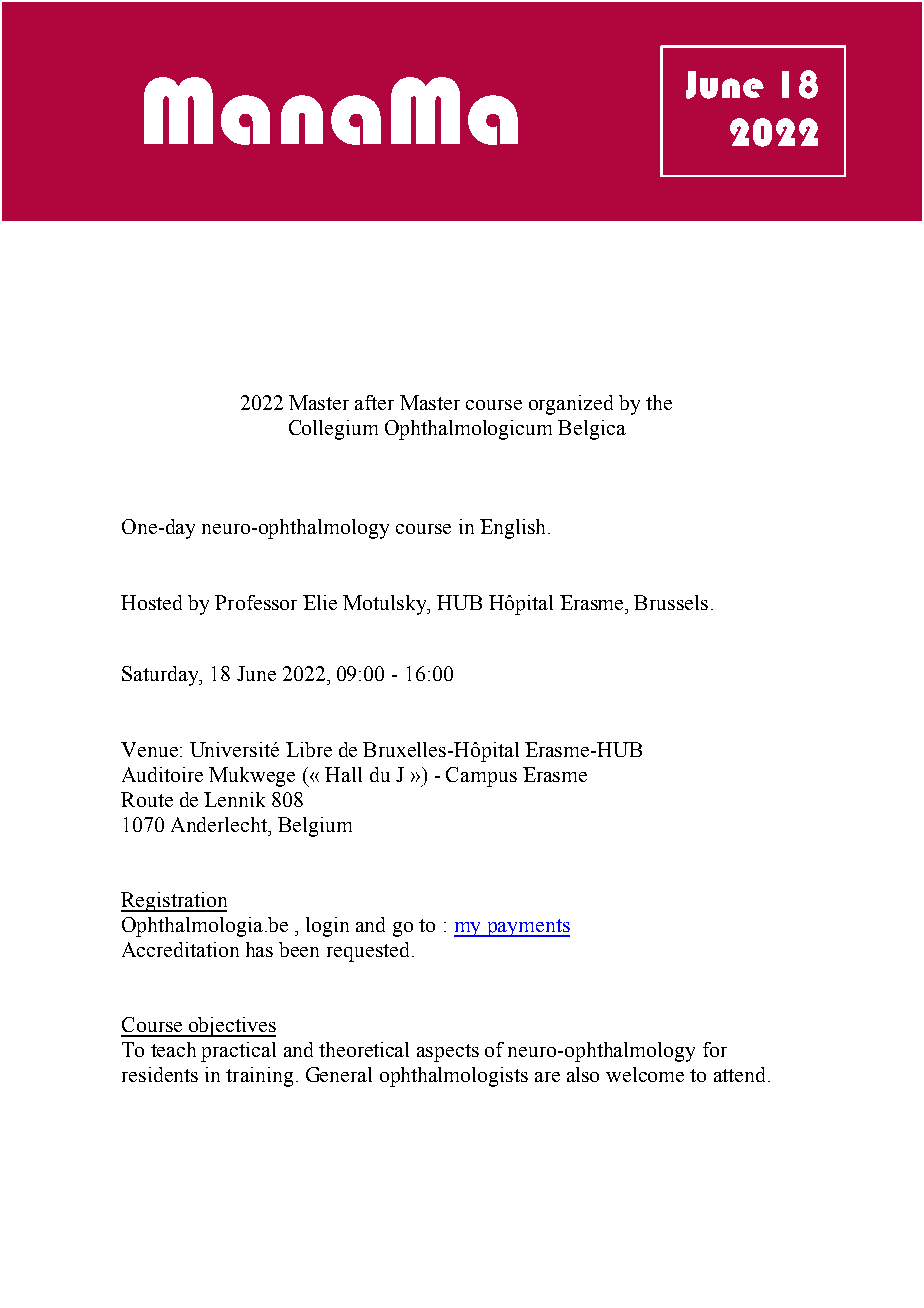  Describe the element at coordinates (571, 405) in the page. I see `organized` at that location.
